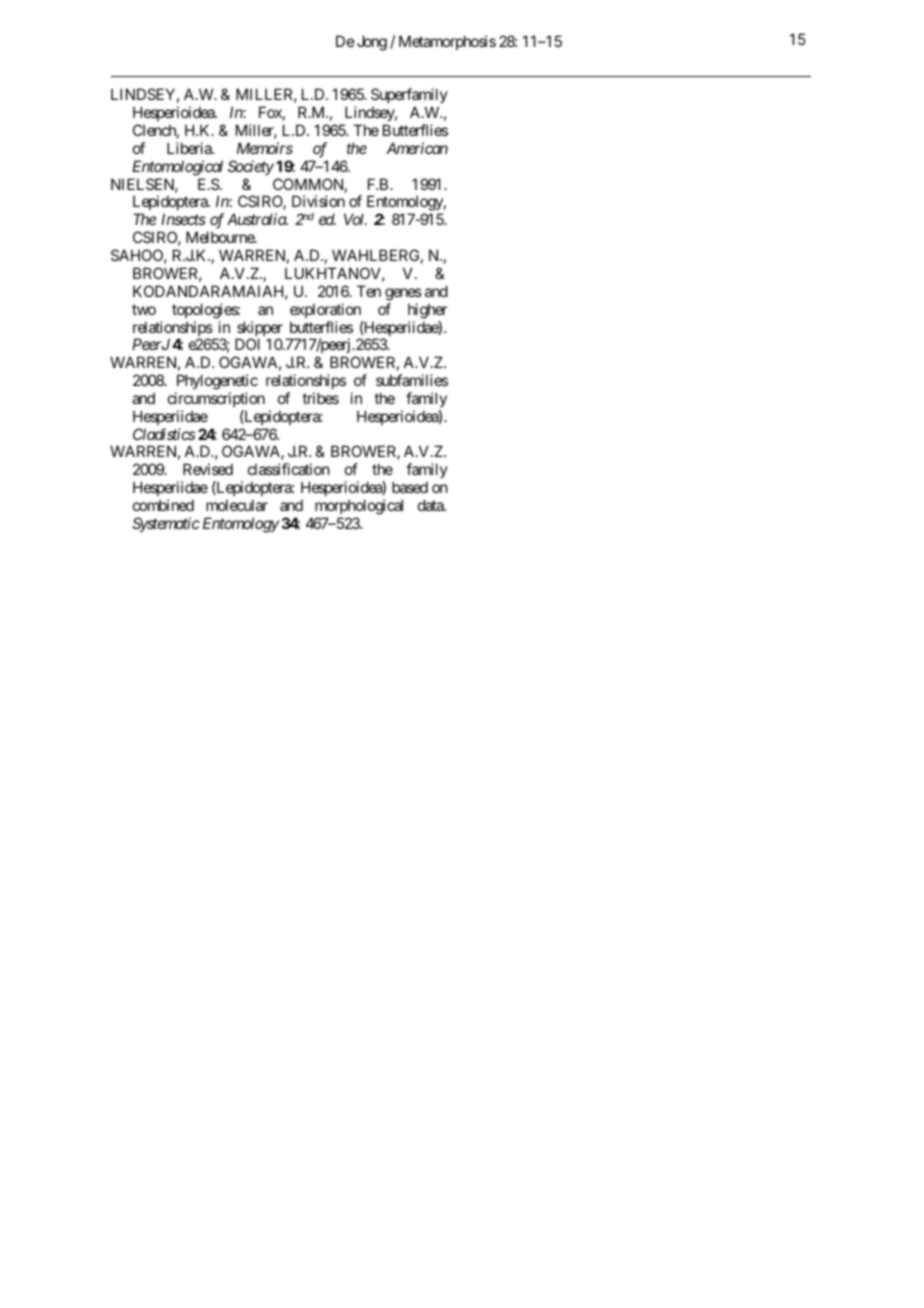 The image size is (924, 1308). What do you see at coordinates (251, 167) in the image?
I see `Society` at bounding box center [251, 167].
